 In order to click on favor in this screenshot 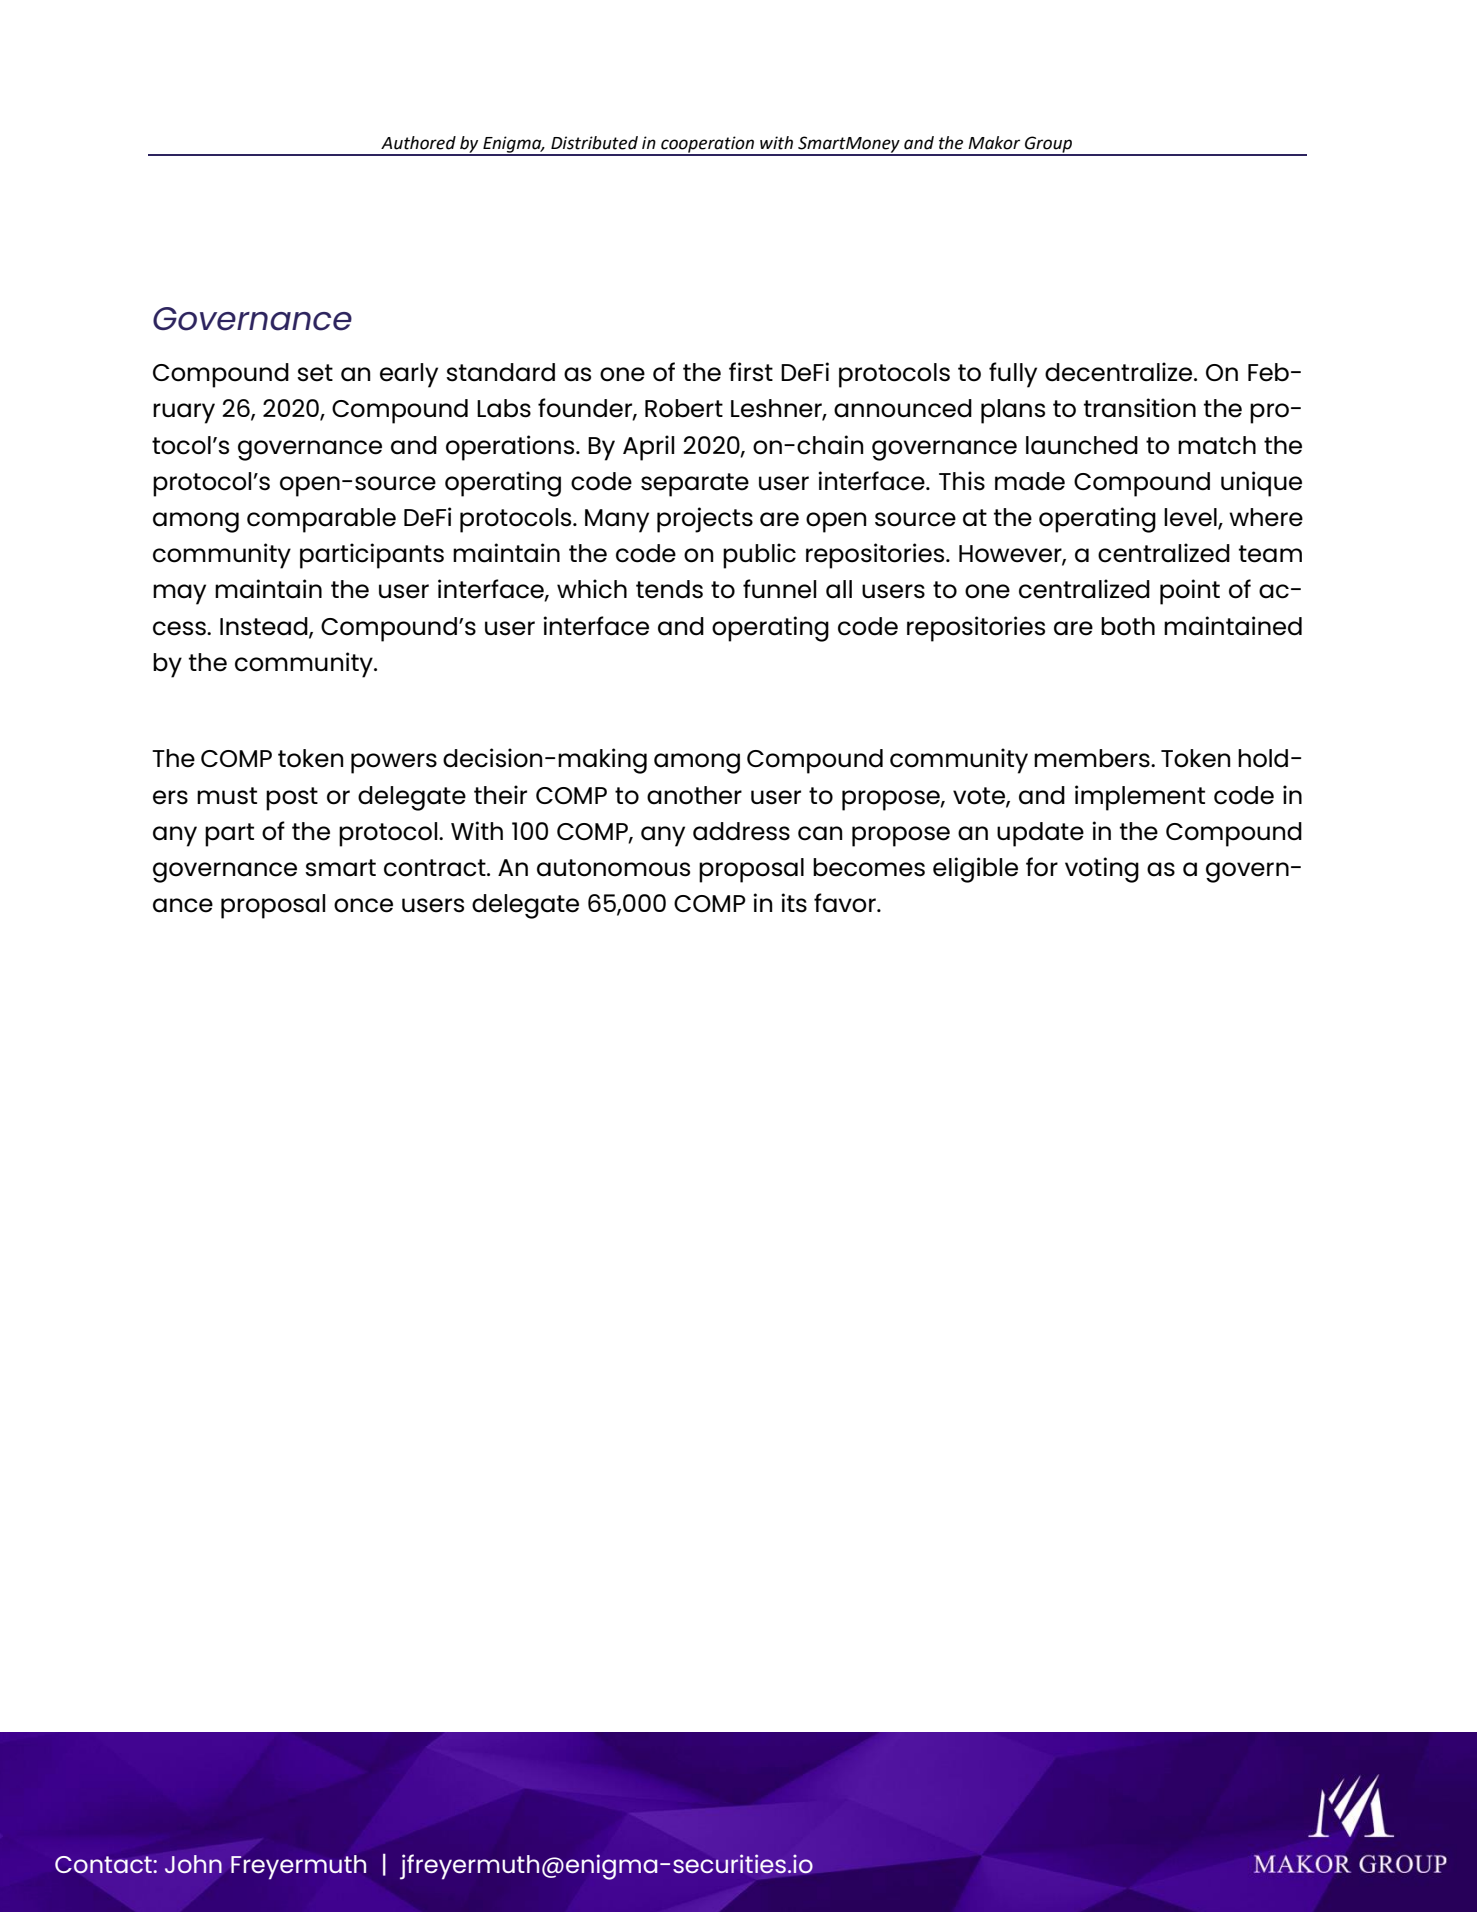, I will do `click(846, 903)`.
